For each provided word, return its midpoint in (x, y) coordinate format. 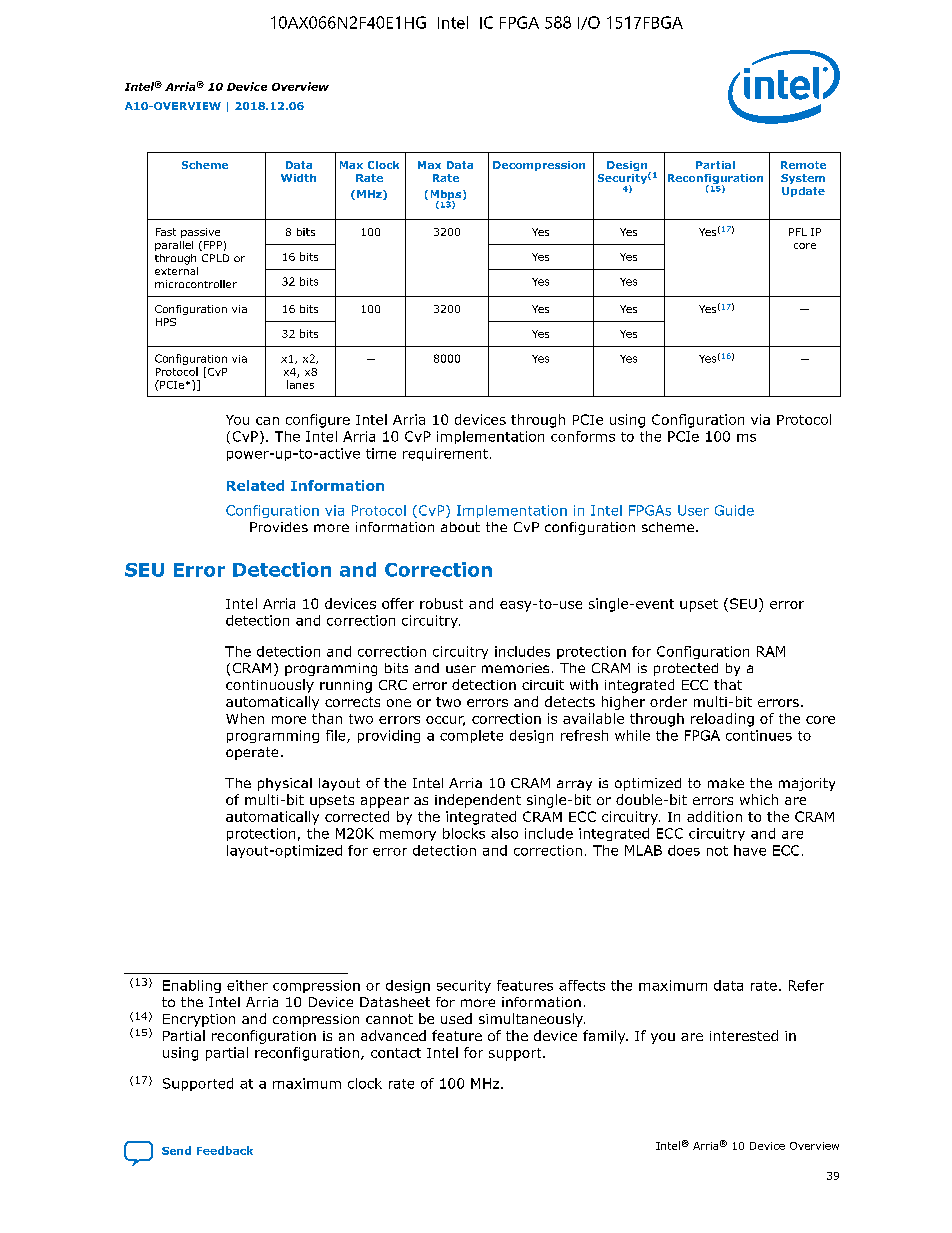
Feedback (225, 1150)
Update (803, 192)
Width (298, 178)
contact (396, 1053)
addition (714, 816)
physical (285, 784)
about (460, 527)
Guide (734, 510)
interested (744, 1035)
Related (255, 485)
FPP (213, 245)
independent (478, 801)
